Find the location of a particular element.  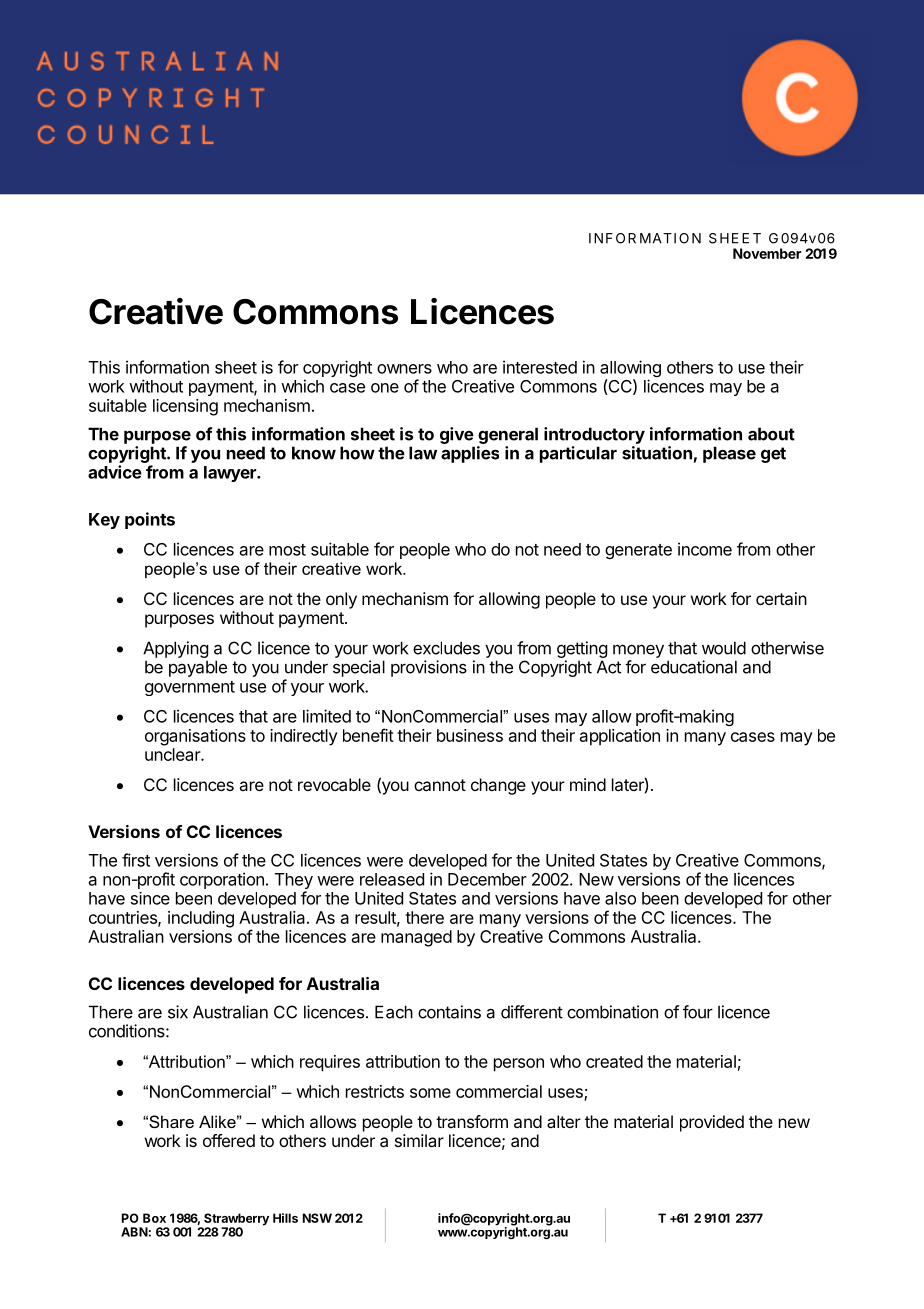

income is located at coordinates (705, 549).
